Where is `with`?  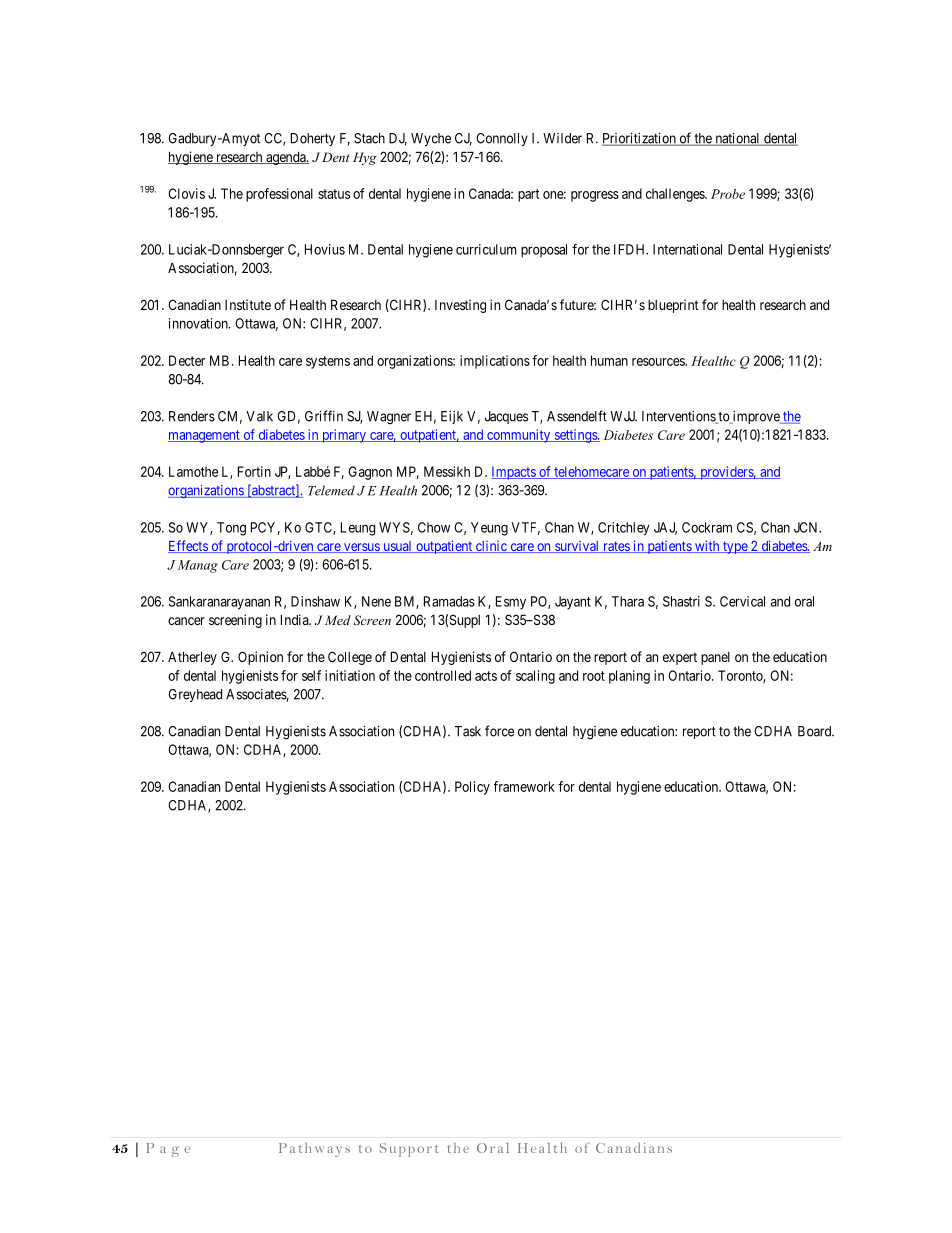
with is located at coordinates (707, 546).
